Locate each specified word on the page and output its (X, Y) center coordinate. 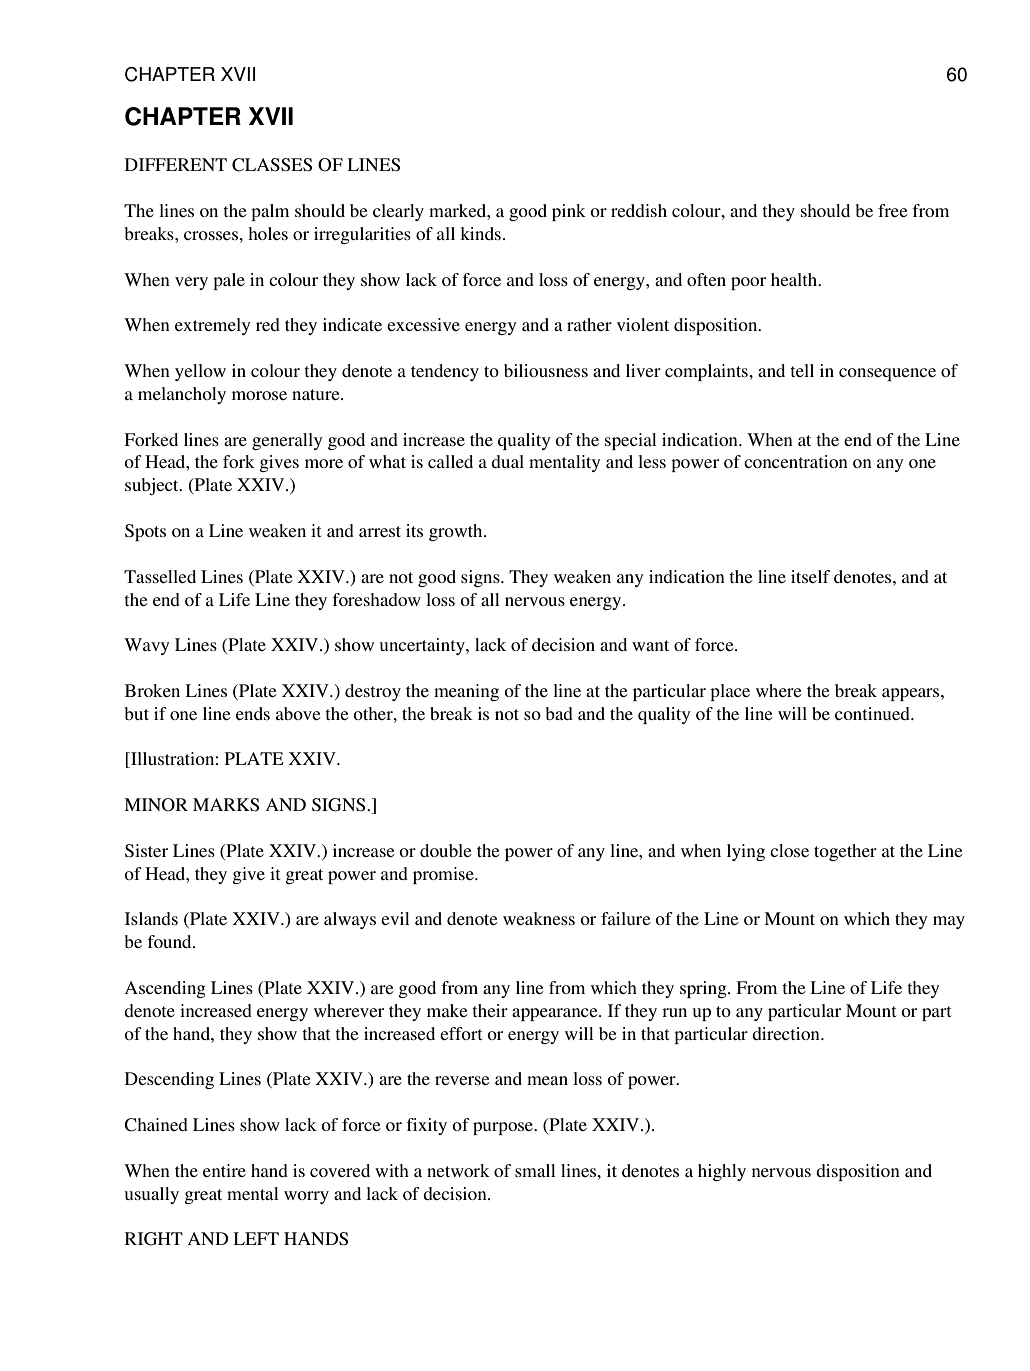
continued (873, 713)
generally (287, 441)
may (949, 922)
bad (559, 713)
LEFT (256, 1238)
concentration (796, 461)
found (170, 941)
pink (569, 212)
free (893, 210)
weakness (539, 918)
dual (507, 461)
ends (253, 713)
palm (270, 212)
